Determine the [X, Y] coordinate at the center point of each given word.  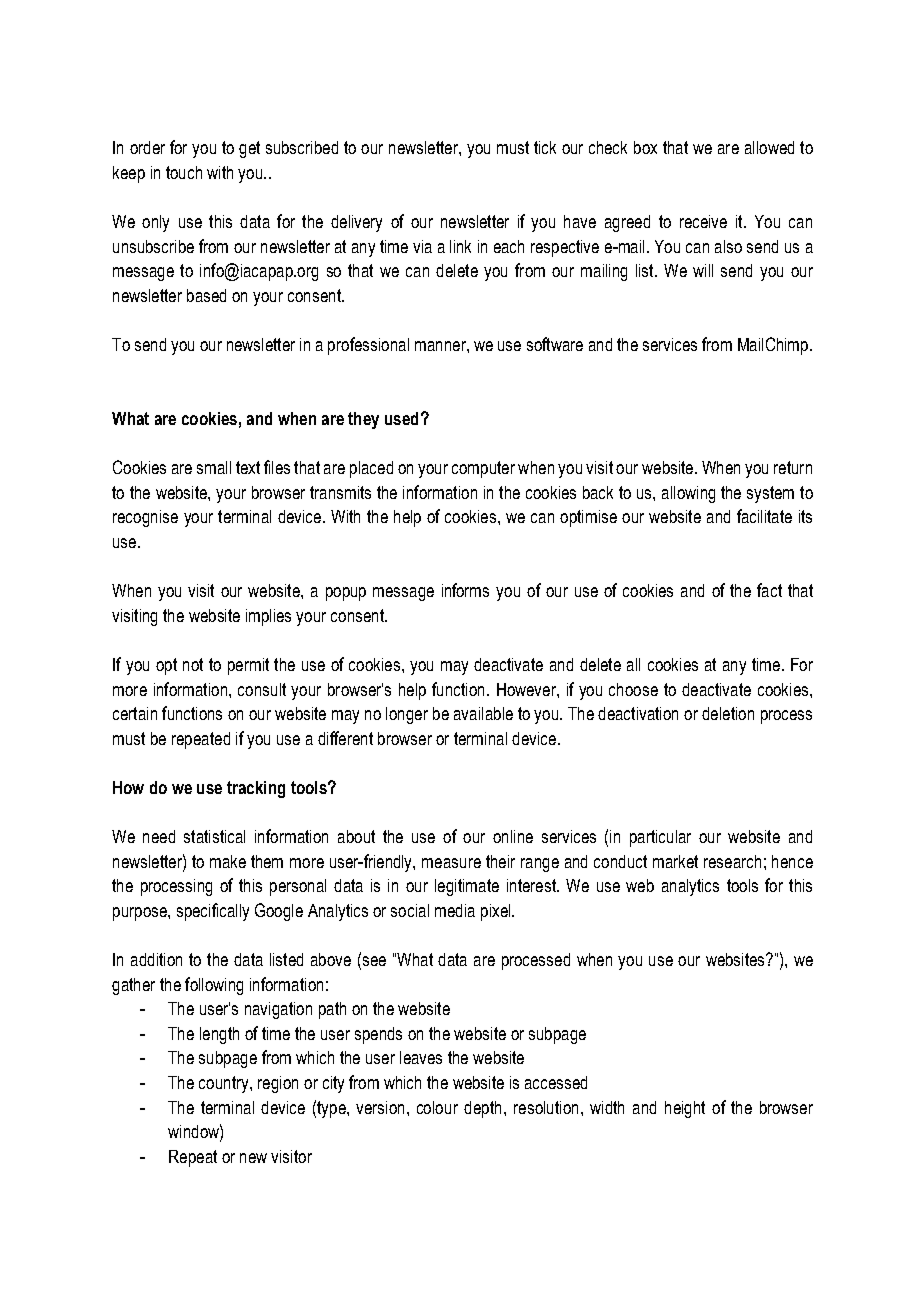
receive [703, 221]
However [527, 689]
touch [184, 172]
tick [545, 147]
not [193, 664]
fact [769, 590]
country [225, 1084]
